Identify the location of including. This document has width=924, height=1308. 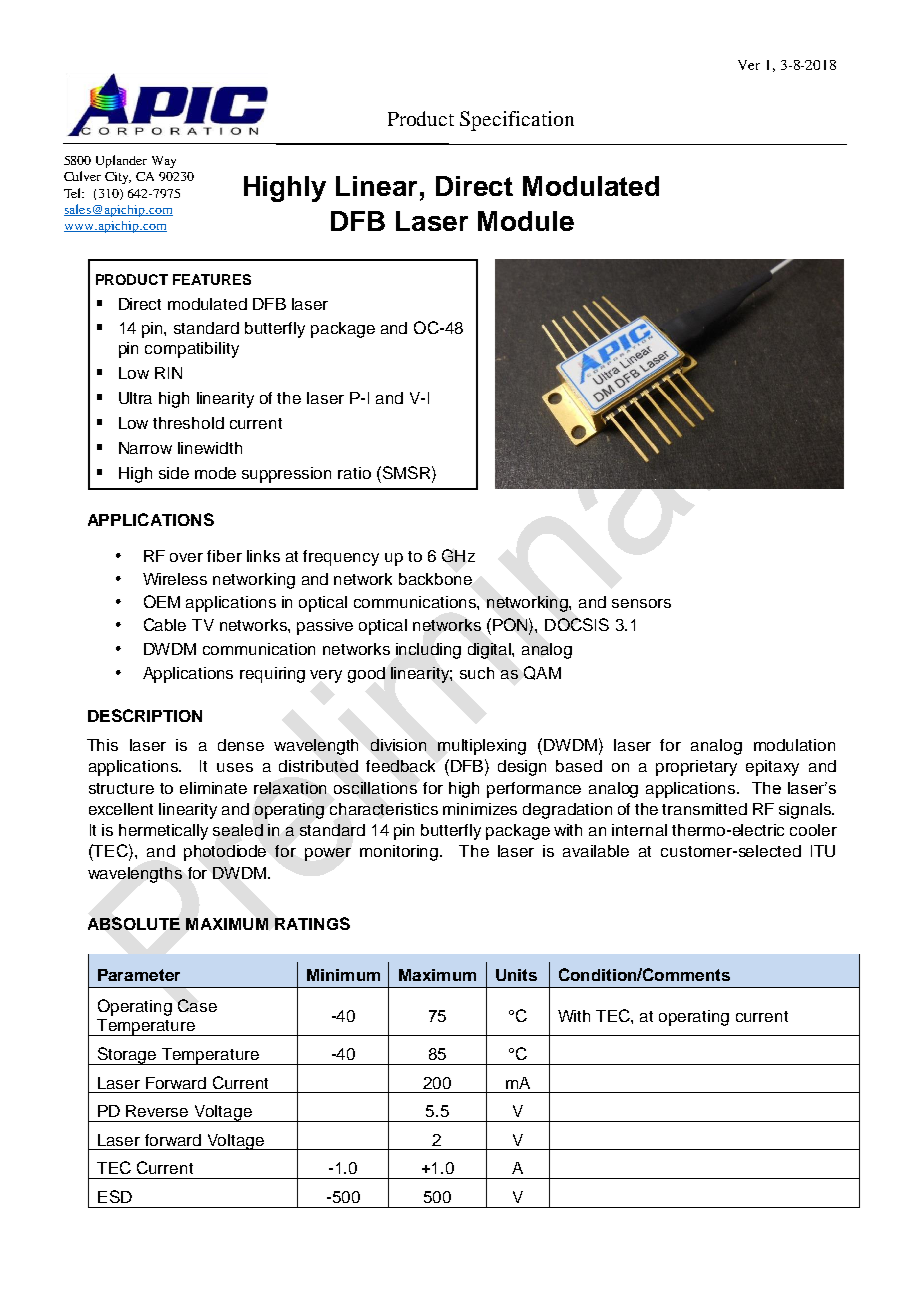
(428, 651).
